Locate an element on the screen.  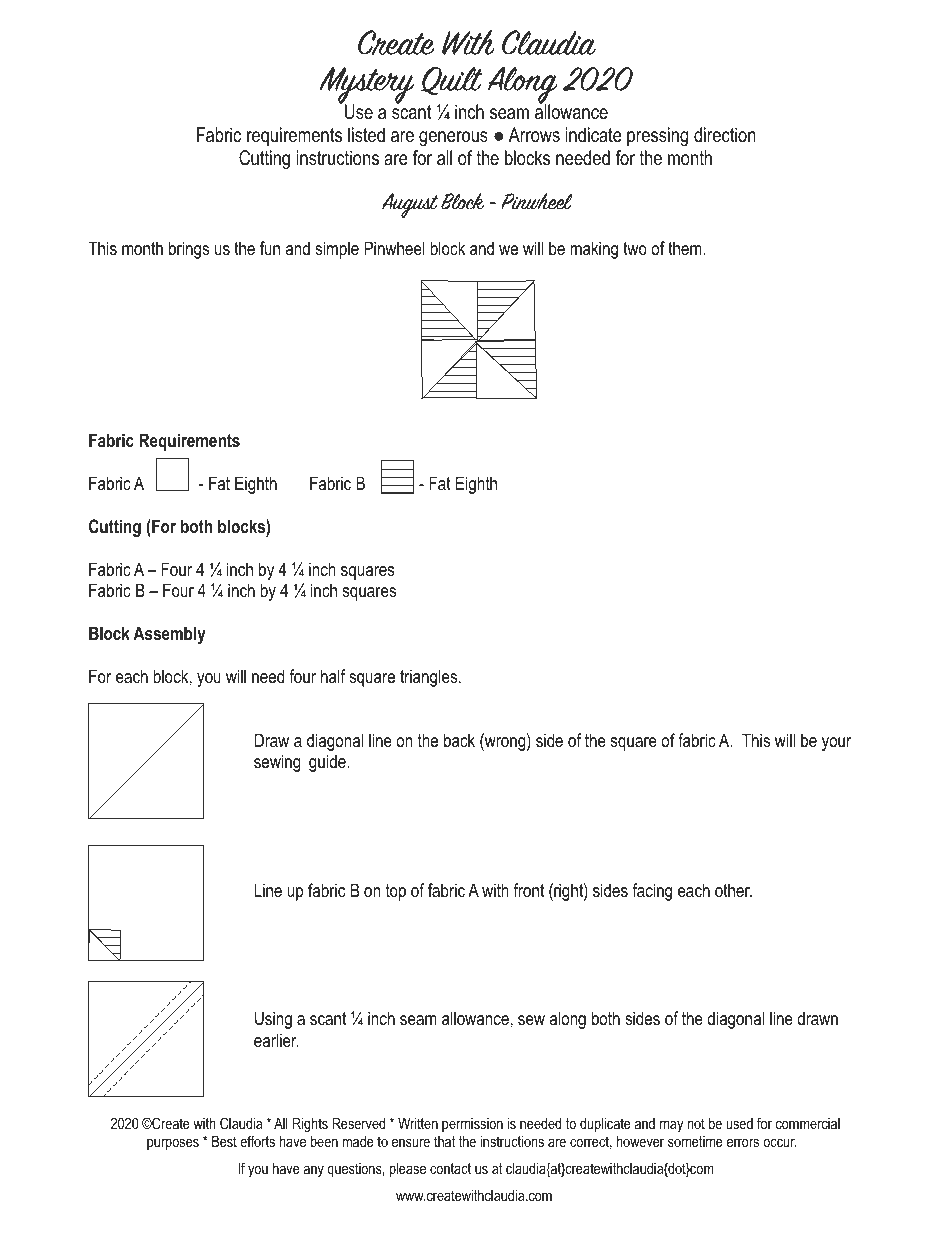
direction is located at coordinates (725, 135).
